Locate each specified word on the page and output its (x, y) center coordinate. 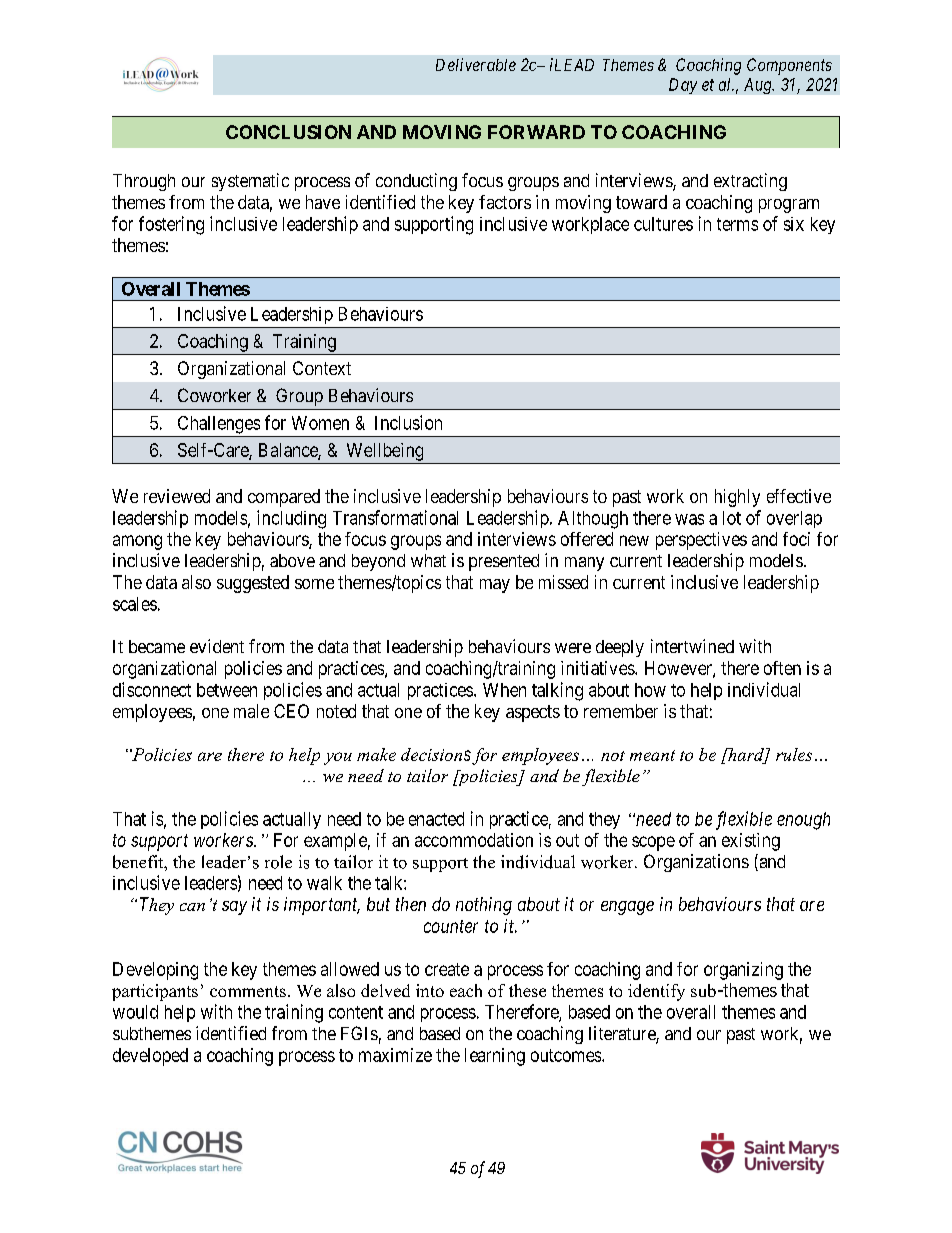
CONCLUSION (288, 132)
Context (322, 368)
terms (737, 224)
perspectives (701, 541)
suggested (253, 584)
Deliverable (476, 64)
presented (504, 562)
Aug (759, 86)
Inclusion (408, 422)
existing (751, 842)
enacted (436, 819)
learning (495, 1057)
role (278, 862)
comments (248, 991)
